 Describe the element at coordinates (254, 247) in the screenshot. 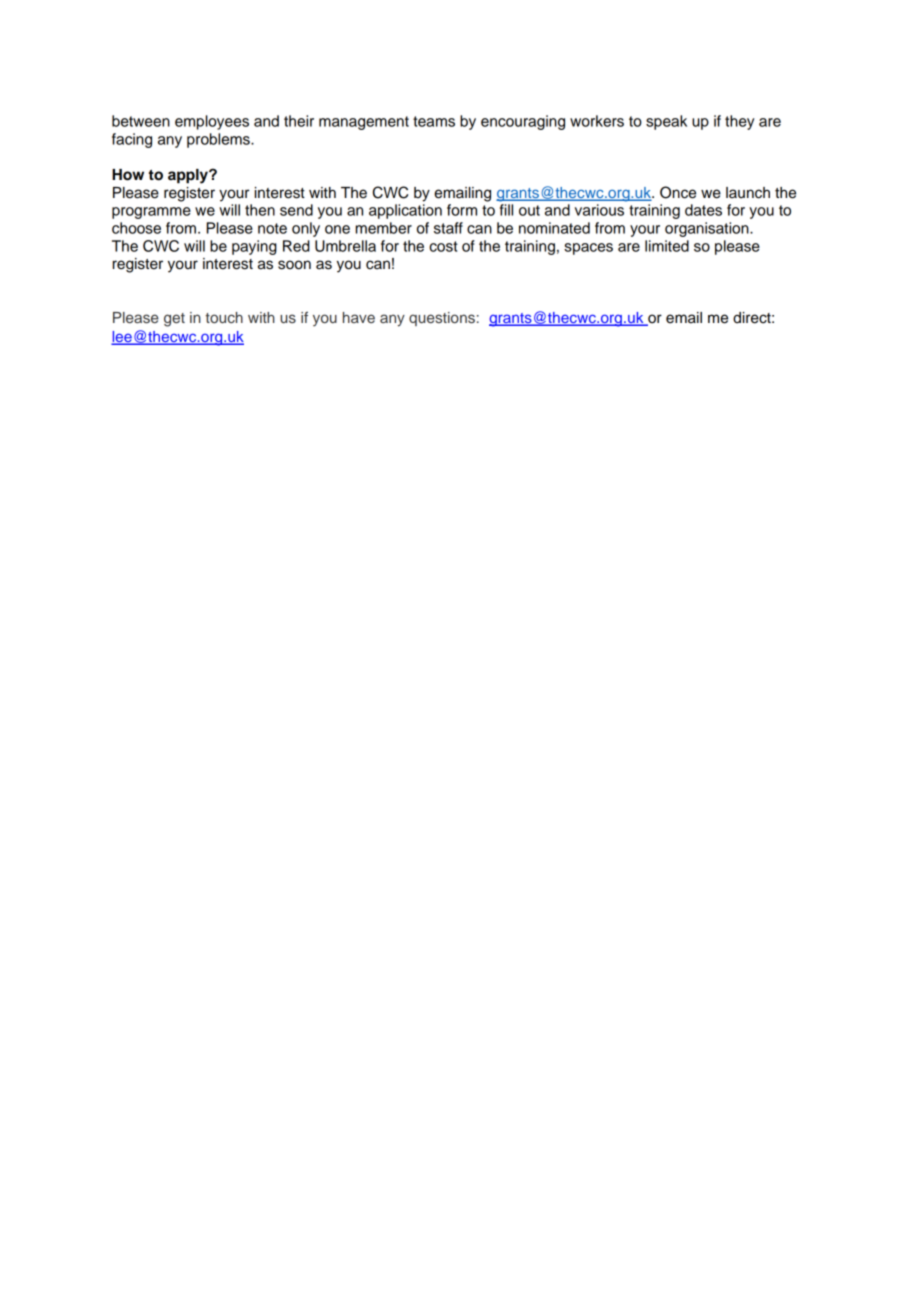

I see `paying` at that location.
